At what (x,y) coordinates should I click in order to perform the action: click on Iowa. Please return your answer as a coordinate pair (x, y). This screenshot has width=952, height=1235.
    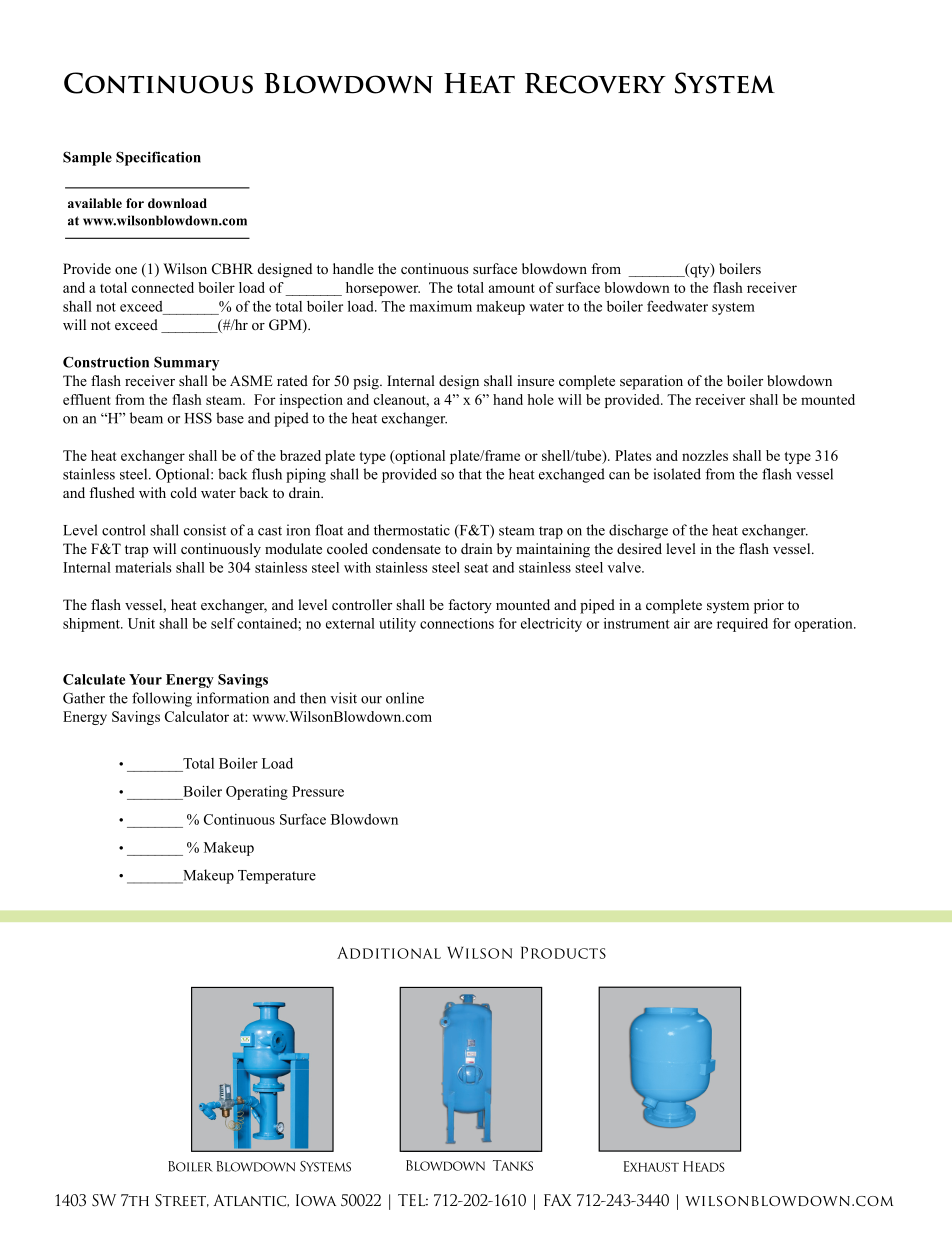
    Looking at the image, I should click on (316, 1200).
